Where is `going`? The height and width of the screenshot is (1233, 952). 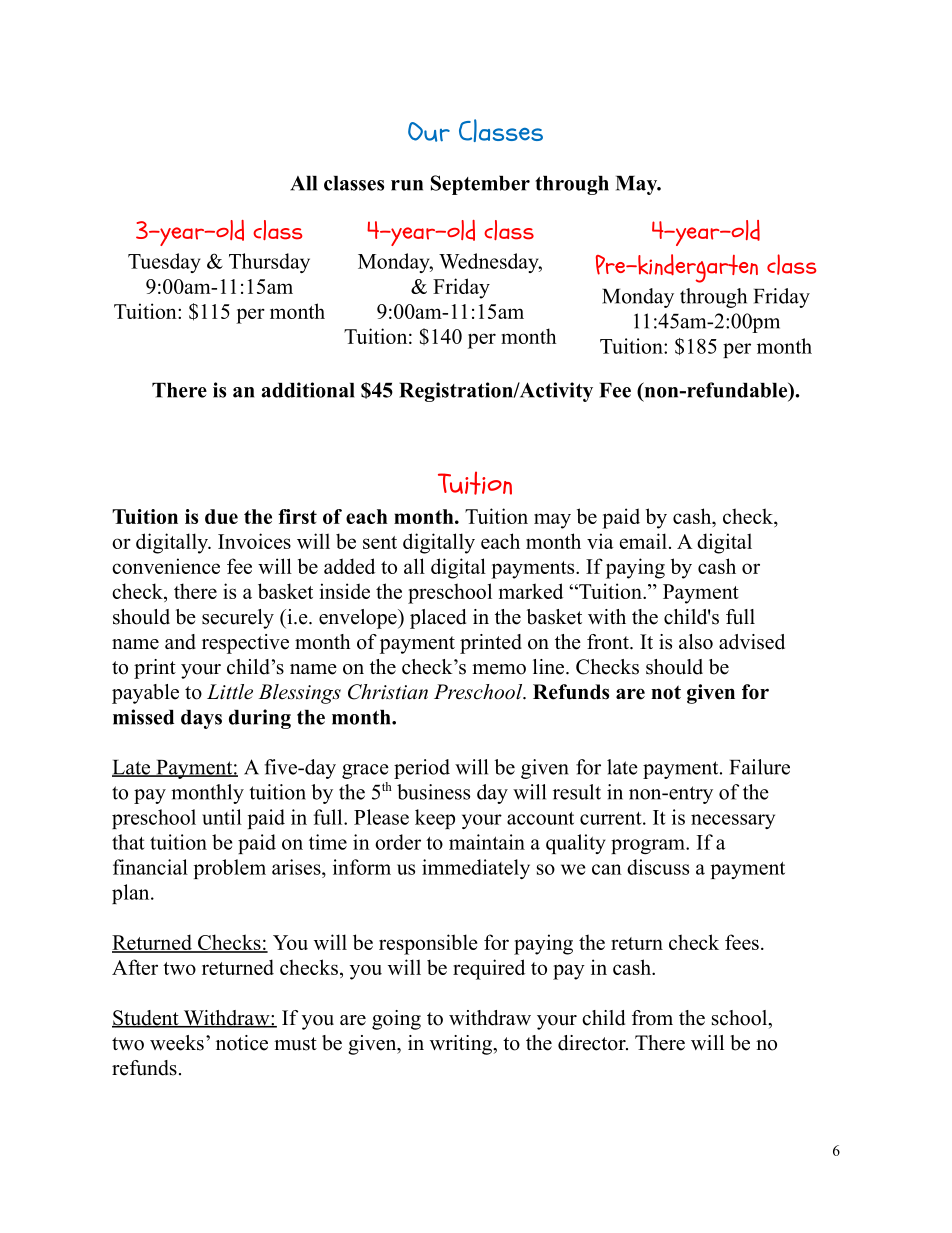 going is located at coordinates (396, 1020).
